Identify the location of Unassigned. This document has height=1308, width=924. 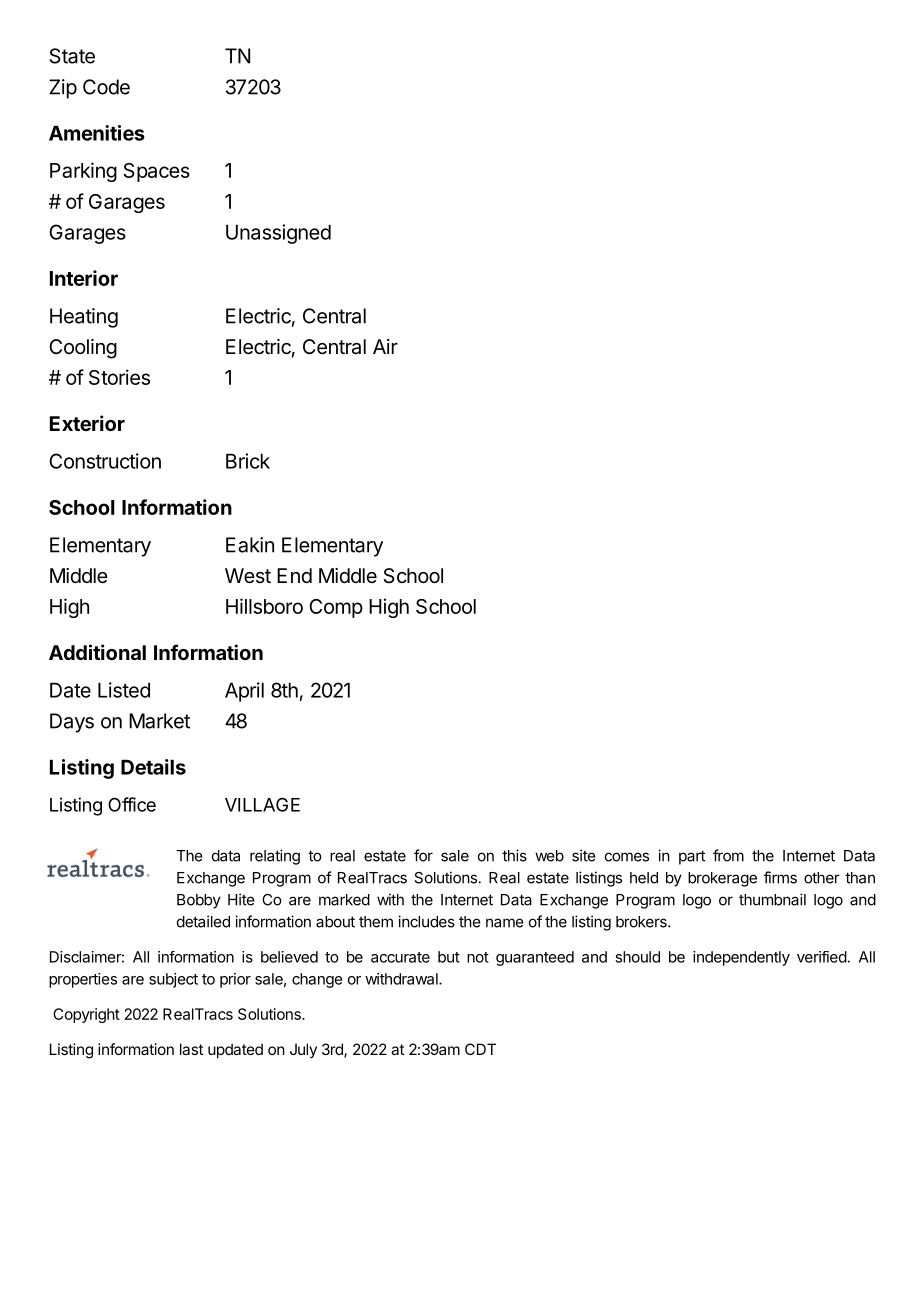
(278, 234).
